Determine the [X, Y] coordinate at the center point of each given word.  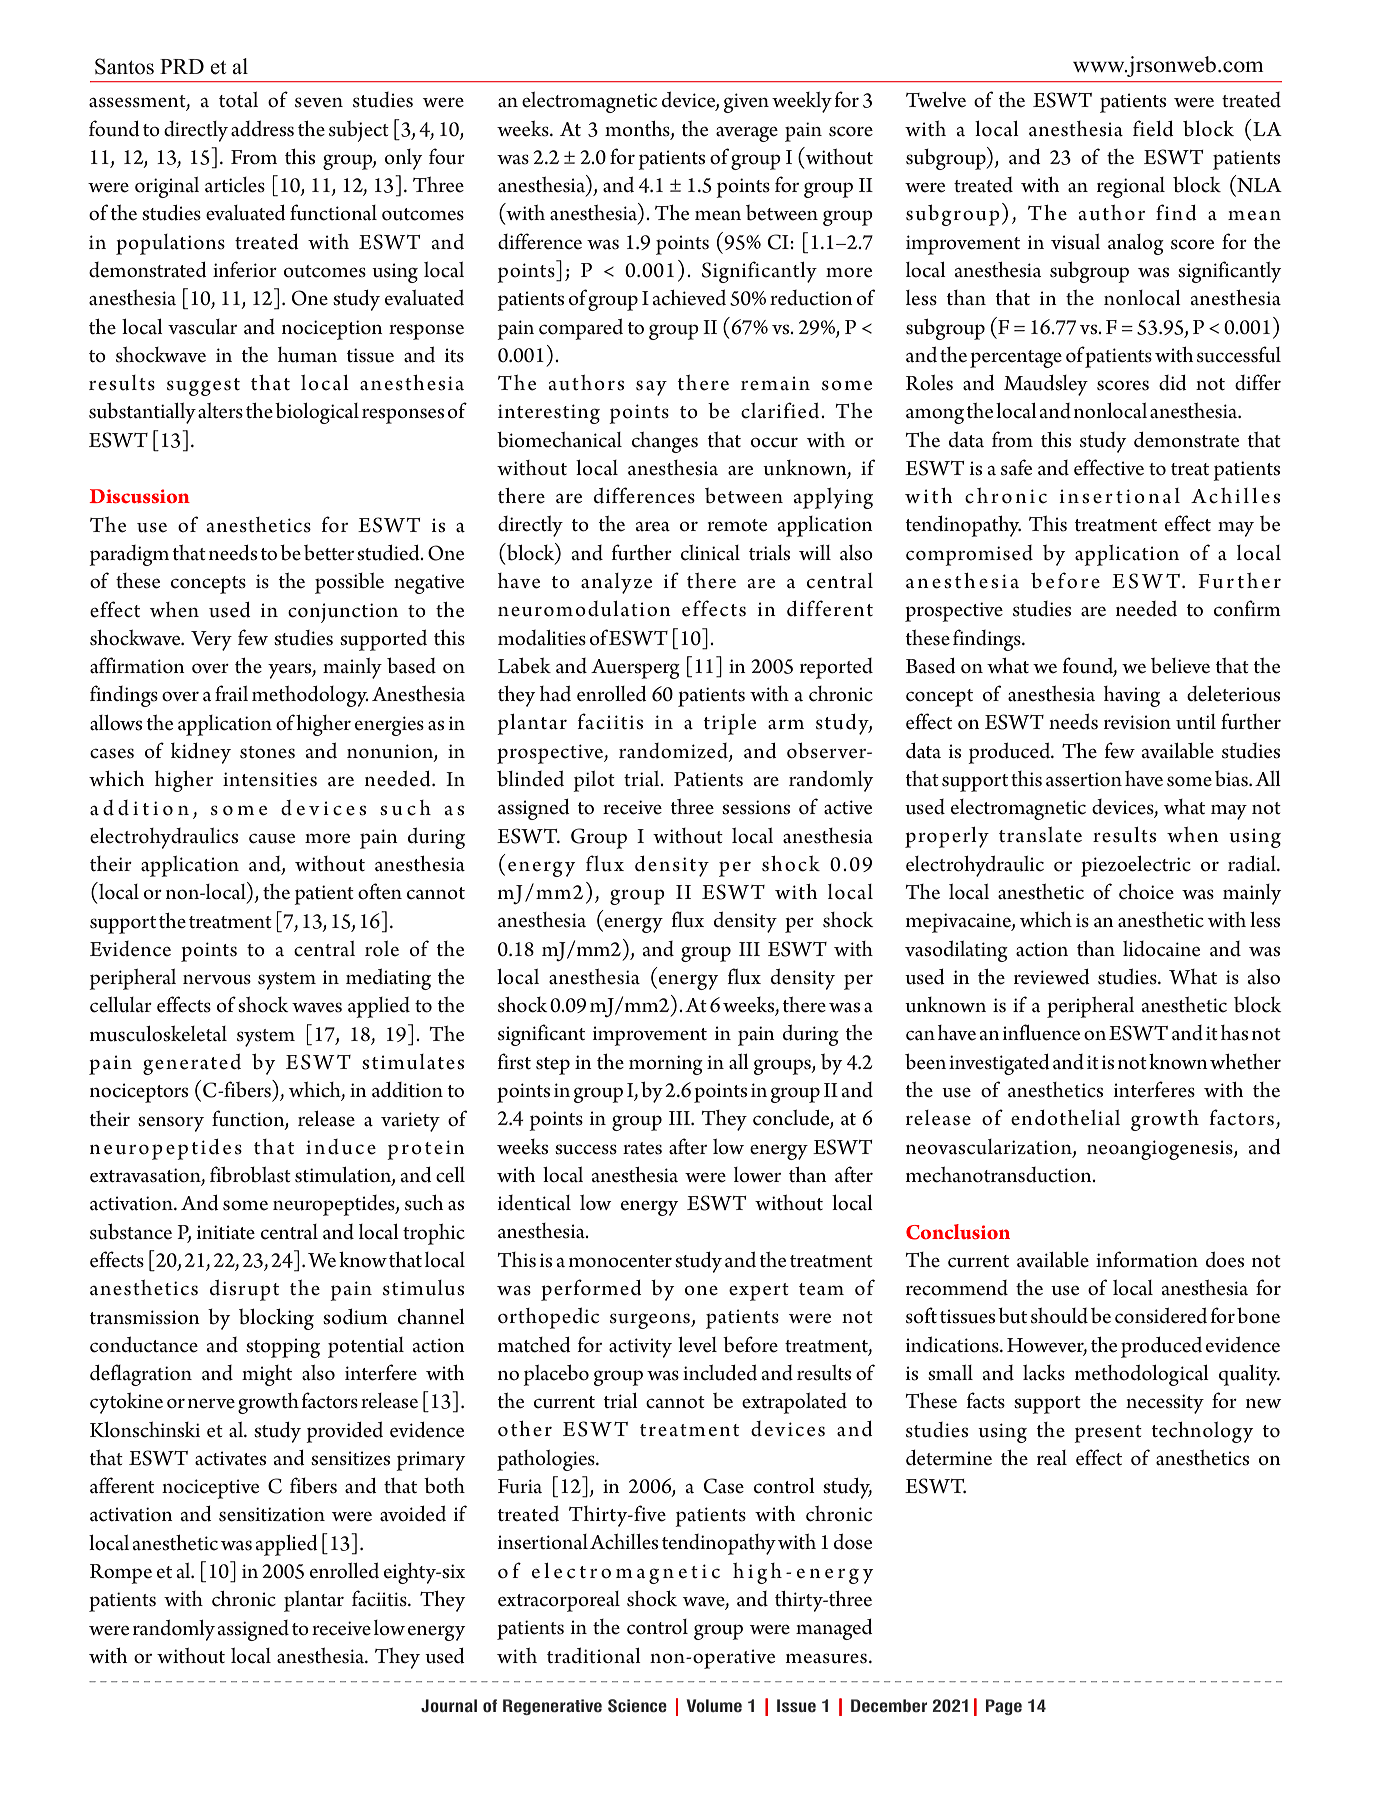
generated [192, 1064]
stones [267, 752]
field [1153, 128]
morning [666, 1065]
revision [1137, 722]
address [262, 129]
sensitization [272, 1514]
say [651, 388]
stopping [283, 1348]
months [638, 129]
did [1173, 383]
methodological [1142, 1375]
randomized [674, 752]
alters [220, 411]
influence [1041, 1032]
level [697, 1345]
